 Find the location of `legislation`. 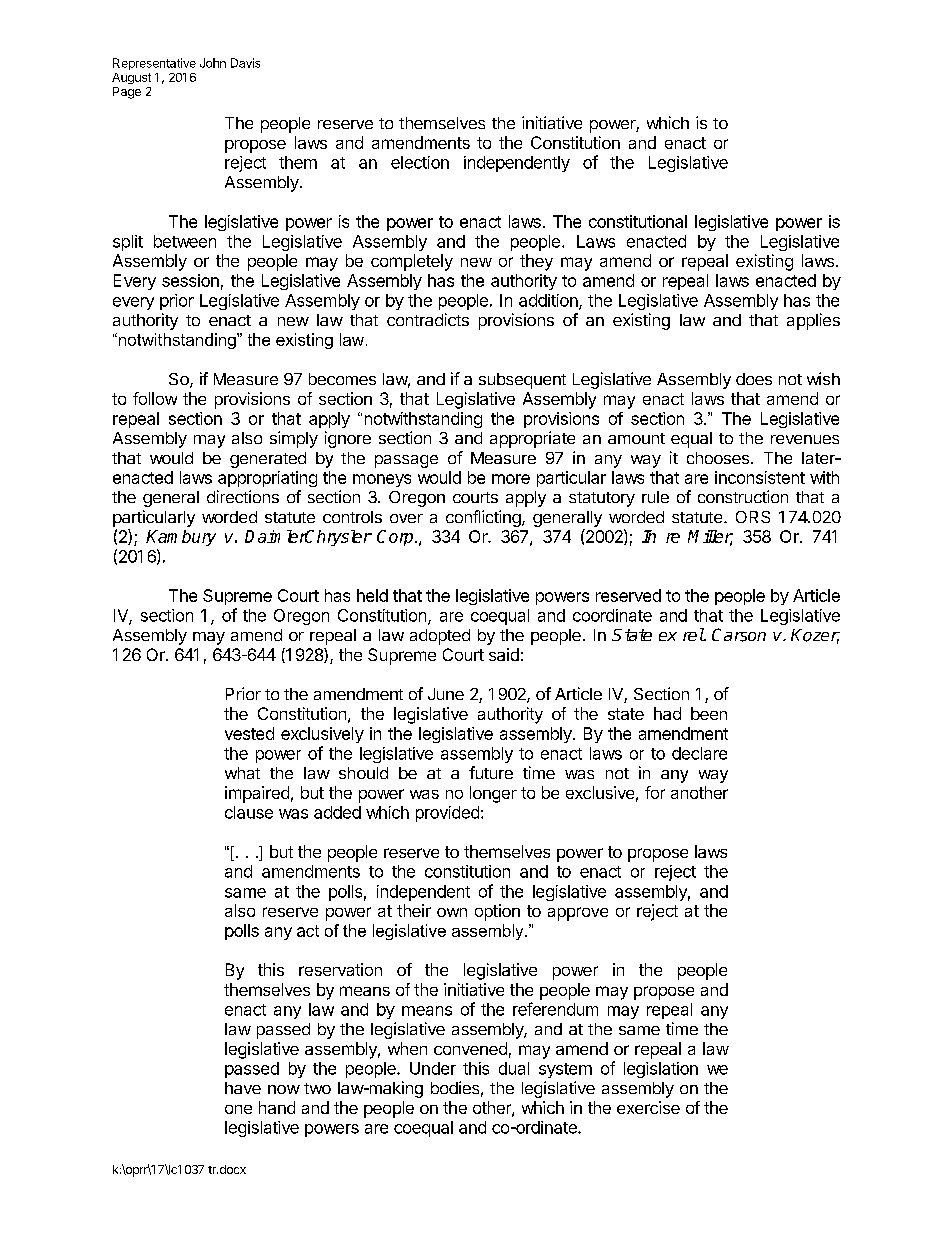

legislation is located at coordinates (661, 1070).
